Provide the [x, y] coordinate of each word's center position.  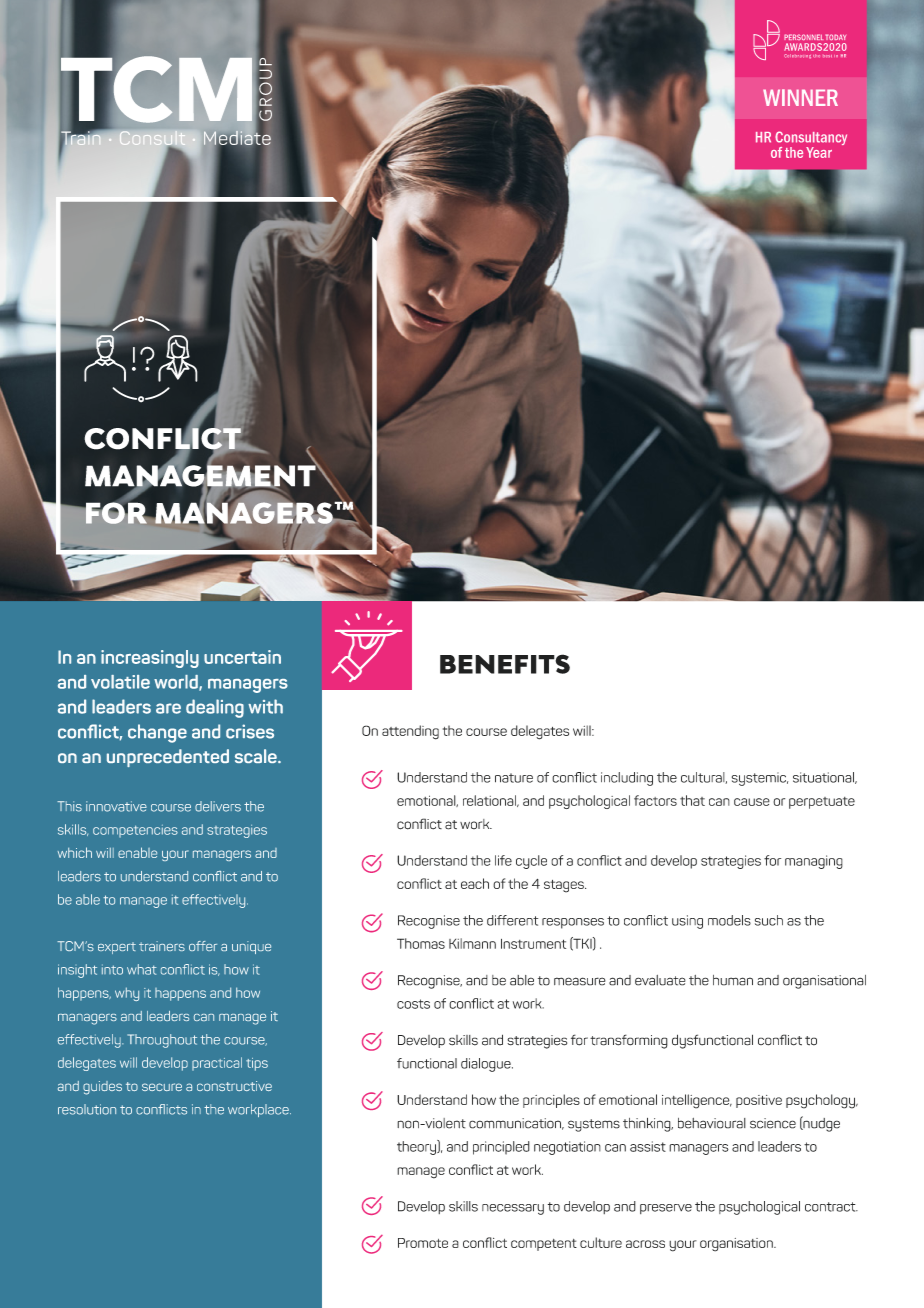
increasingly [150, 659]
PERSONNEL [803, 37]
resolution [87, 1109]
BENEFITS [505, 664]
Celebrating [797, 56]
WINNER [800, 97]
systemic [760, 779]
